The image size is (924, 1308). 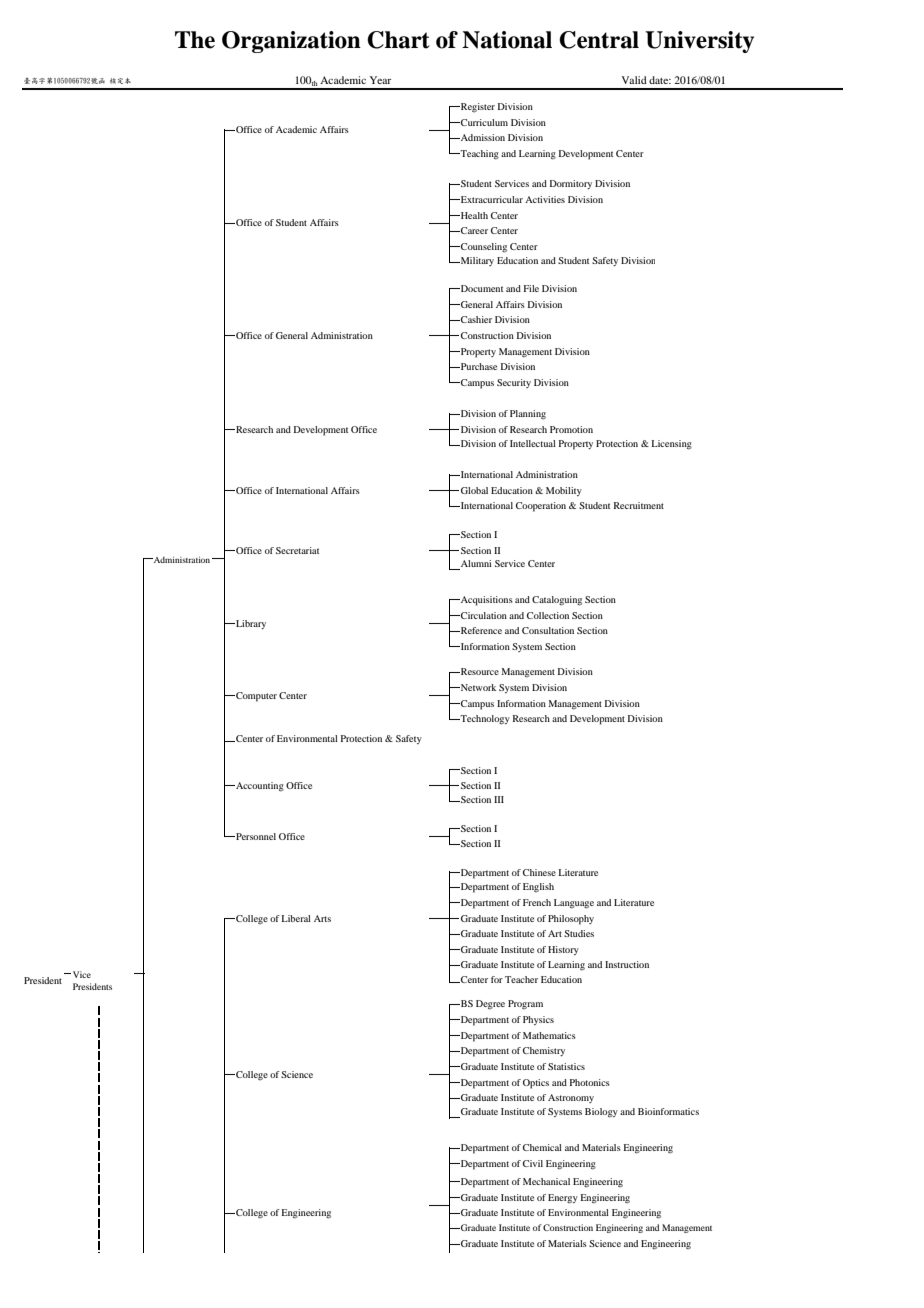 What do you see at coordinates (639, 505) in the screenshot?
I see `Recruitment` at bounding box center [639, 505].
